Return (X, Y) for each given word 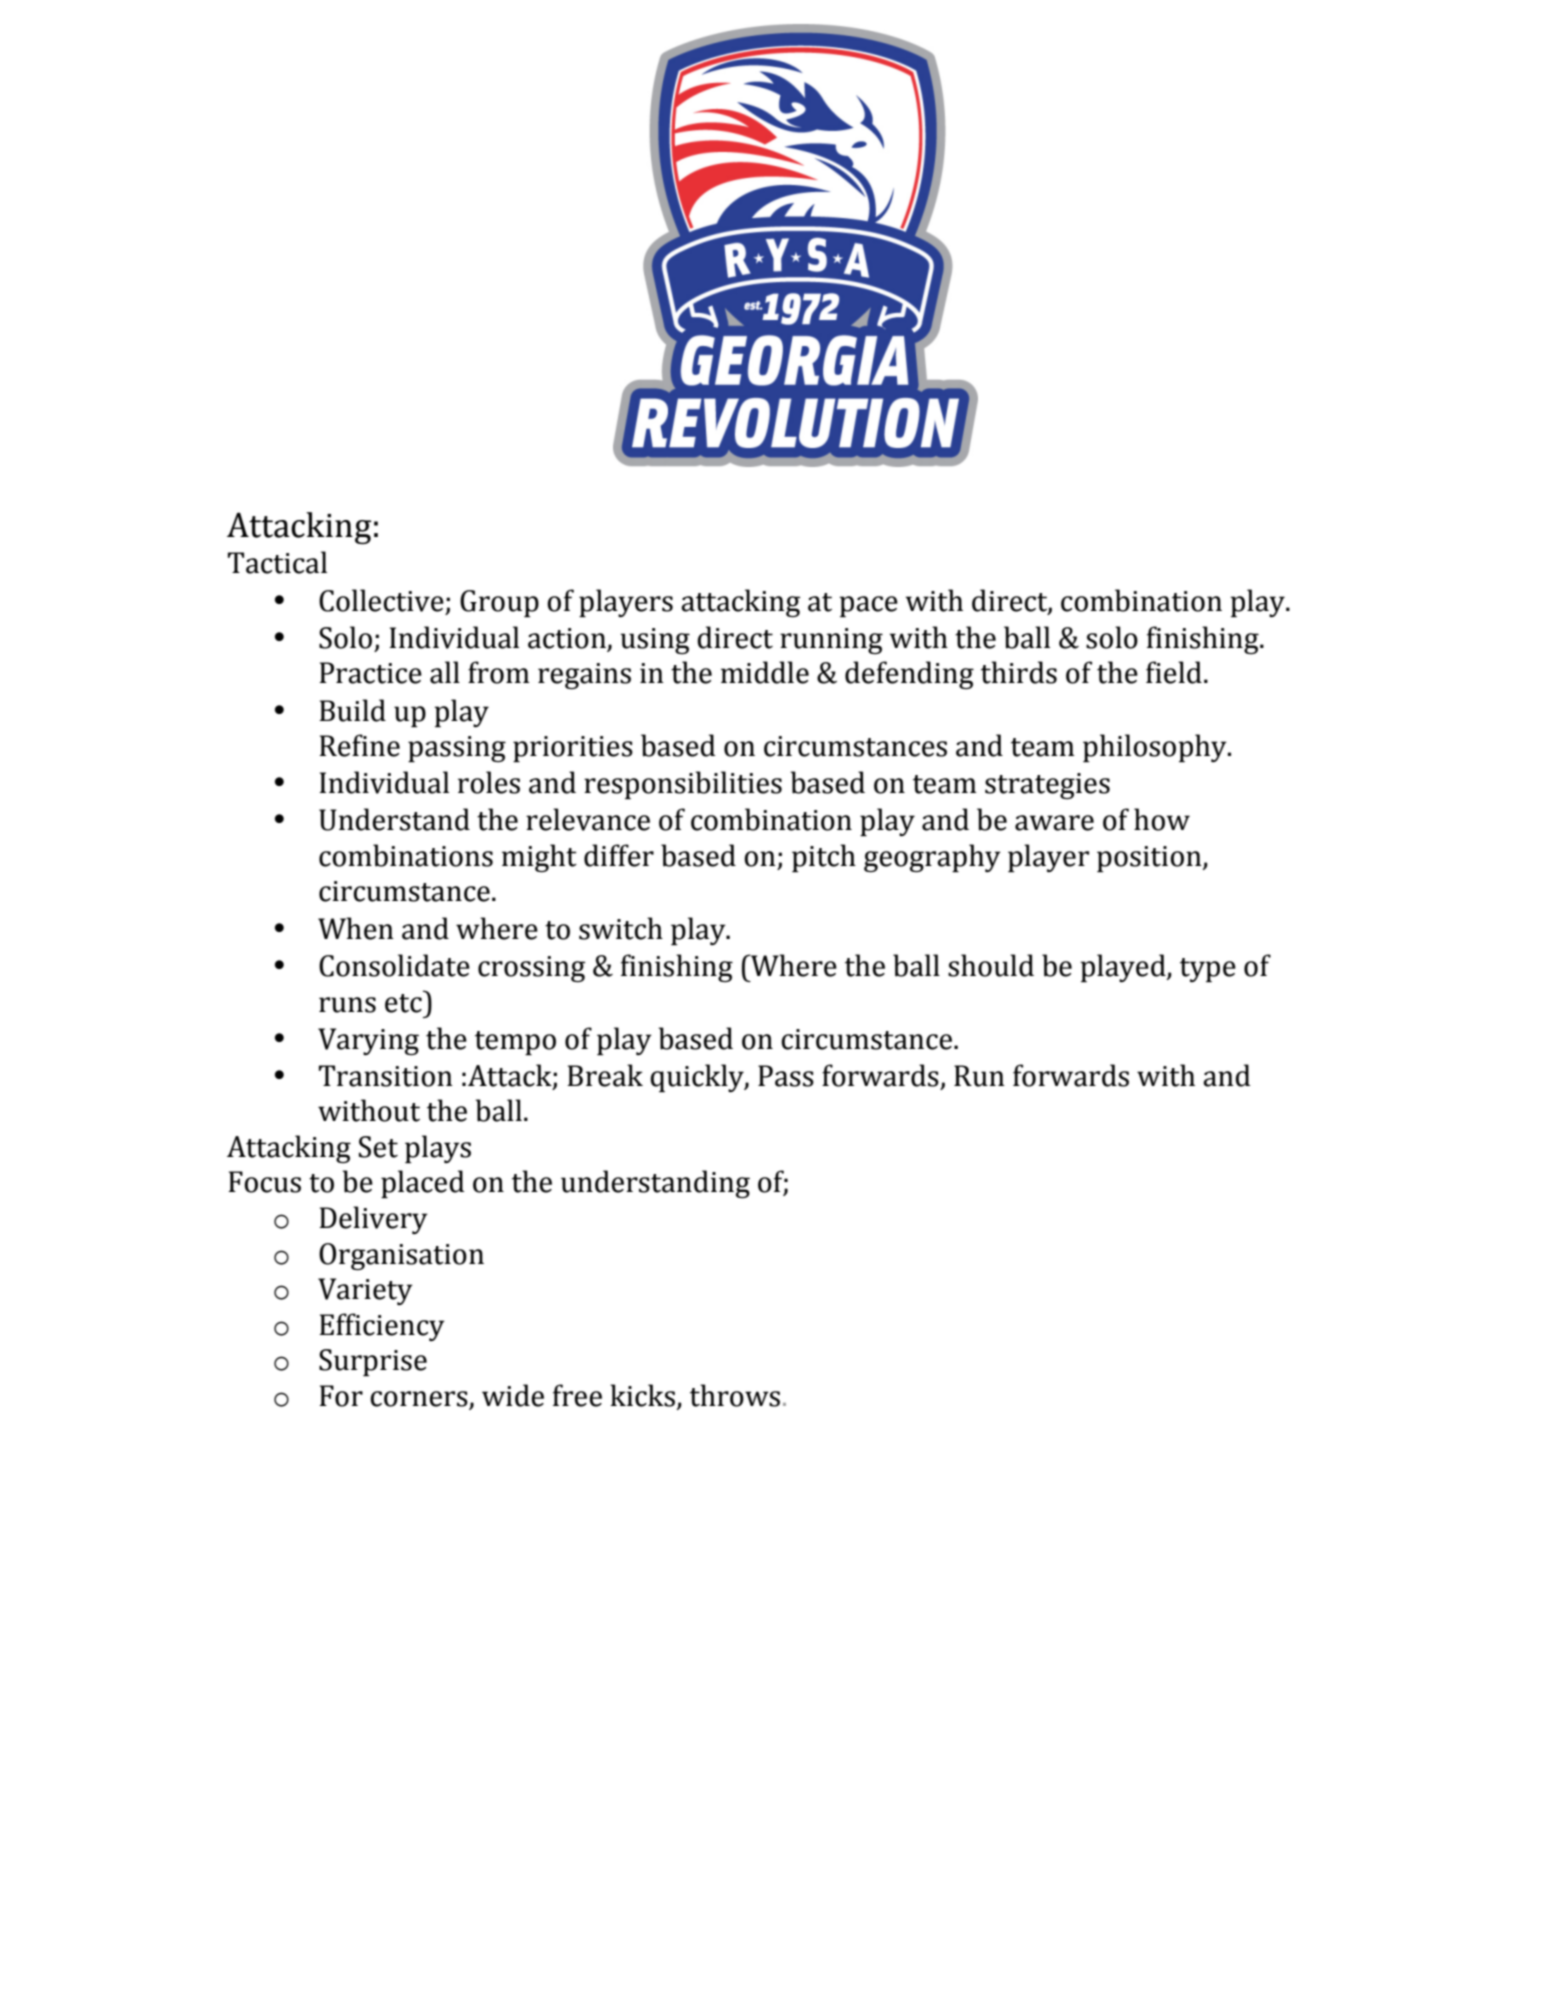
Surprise (373, 1362)
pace (868, 606)
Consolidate (394, 965)
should (991, 965)
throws (735, 1395)
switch (621, 928)
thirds (1019, 672)
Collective (381, 600)
